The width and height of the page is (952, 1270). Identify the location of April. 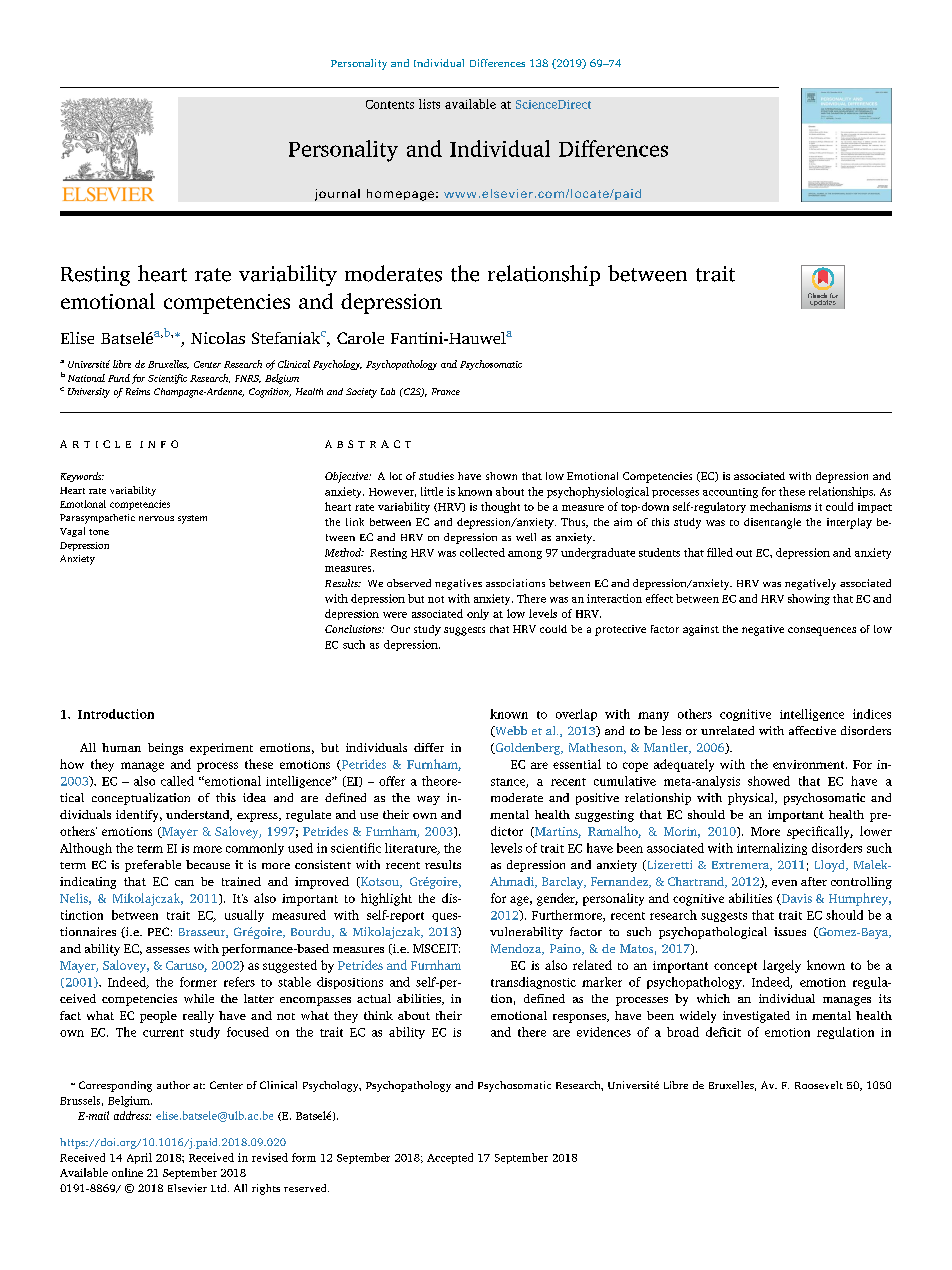
(139, 1158).
